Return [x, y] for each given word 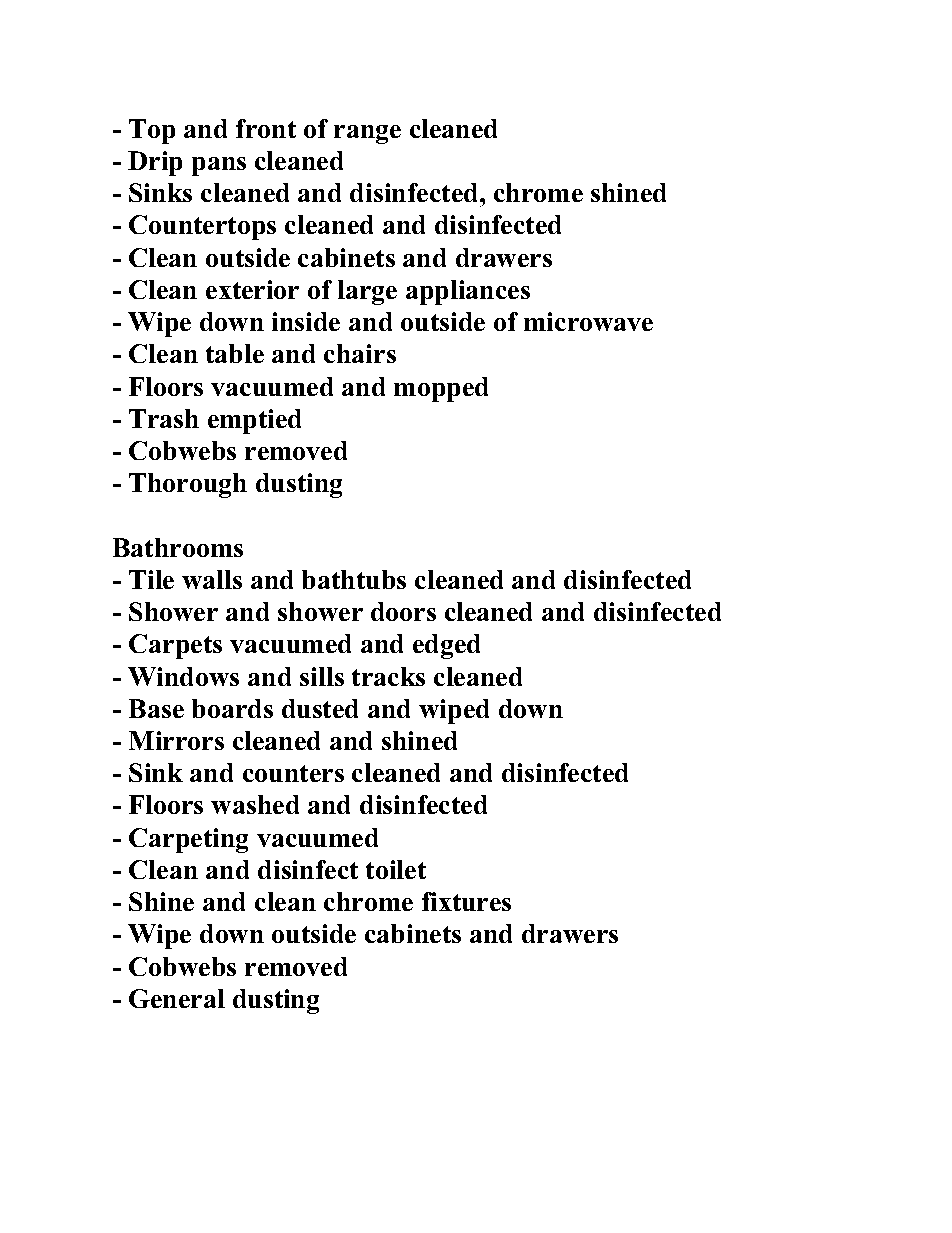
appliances [468, 292]
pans [219, 166]
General [177, 998]
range [367, 134]
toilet [396, 869]
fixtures [466, 901]
